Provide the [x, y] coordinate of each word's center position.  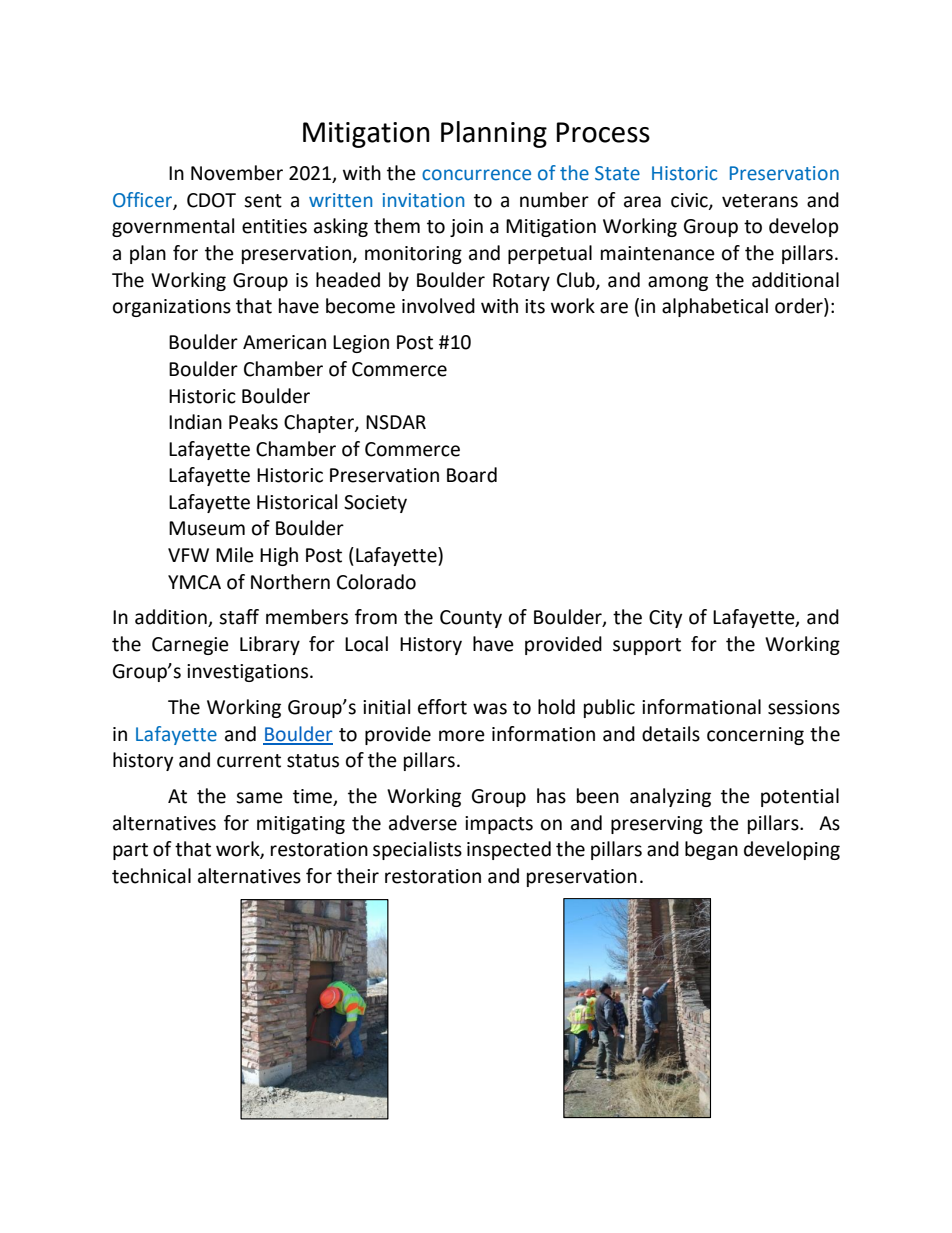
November [237, 173]
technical [151, 876]
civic [690, 201]
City [665, 619]
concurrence [476, 175]
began [711, 850]
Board [472, 475]
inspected [509, 850]
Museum [207, 528]
